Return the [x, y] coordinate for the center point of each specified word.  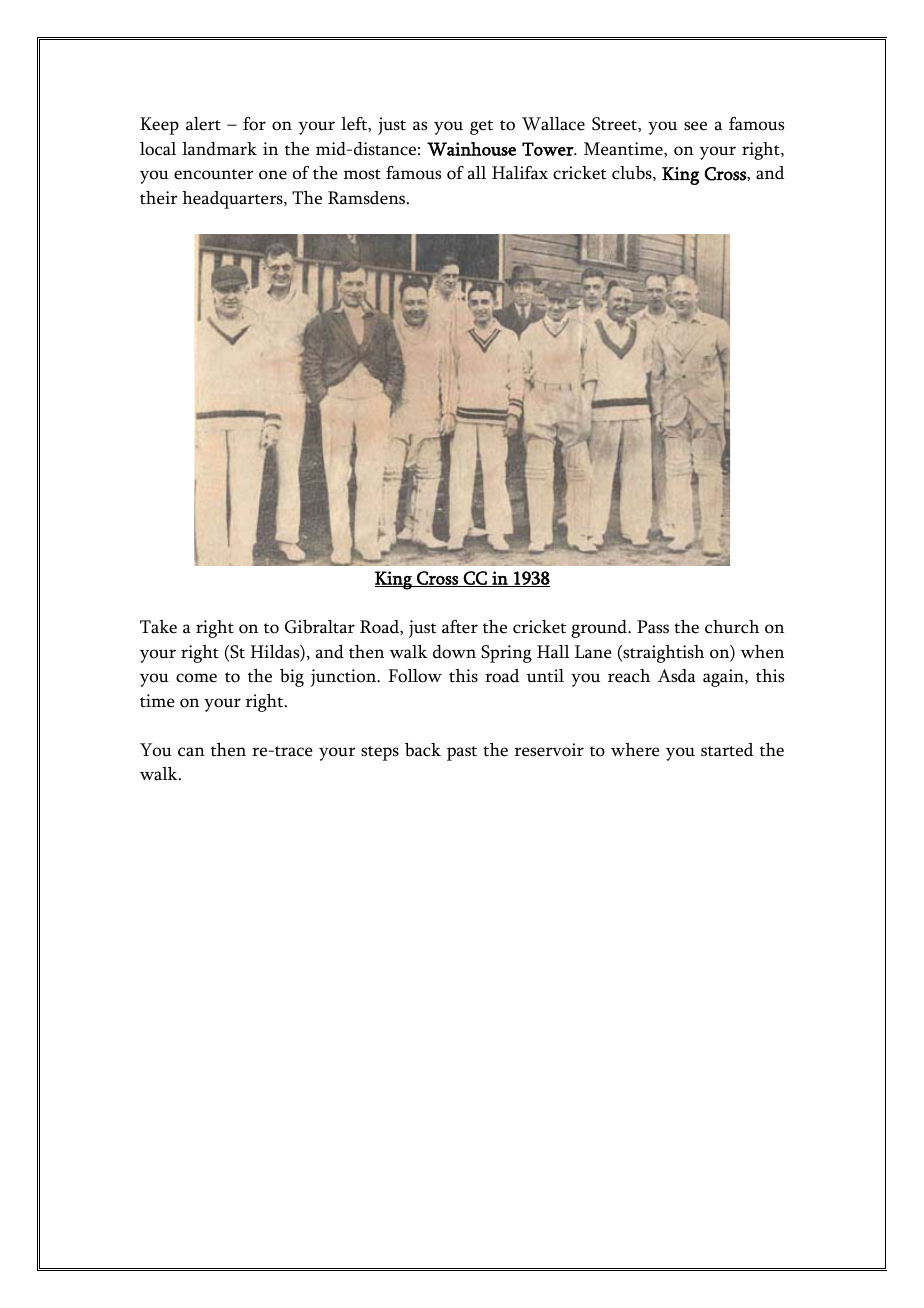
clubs [633, 173]
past [462, 753]
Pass [653, 627]
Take [158, 627]
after [460, 627]
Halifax [520, 173]
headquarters [233, 200]
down [454, 652]
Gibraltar [320, 627]
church [732, 627]
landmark [219, 149]
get [481, 127]
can [191, 752]
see [695, 126]
